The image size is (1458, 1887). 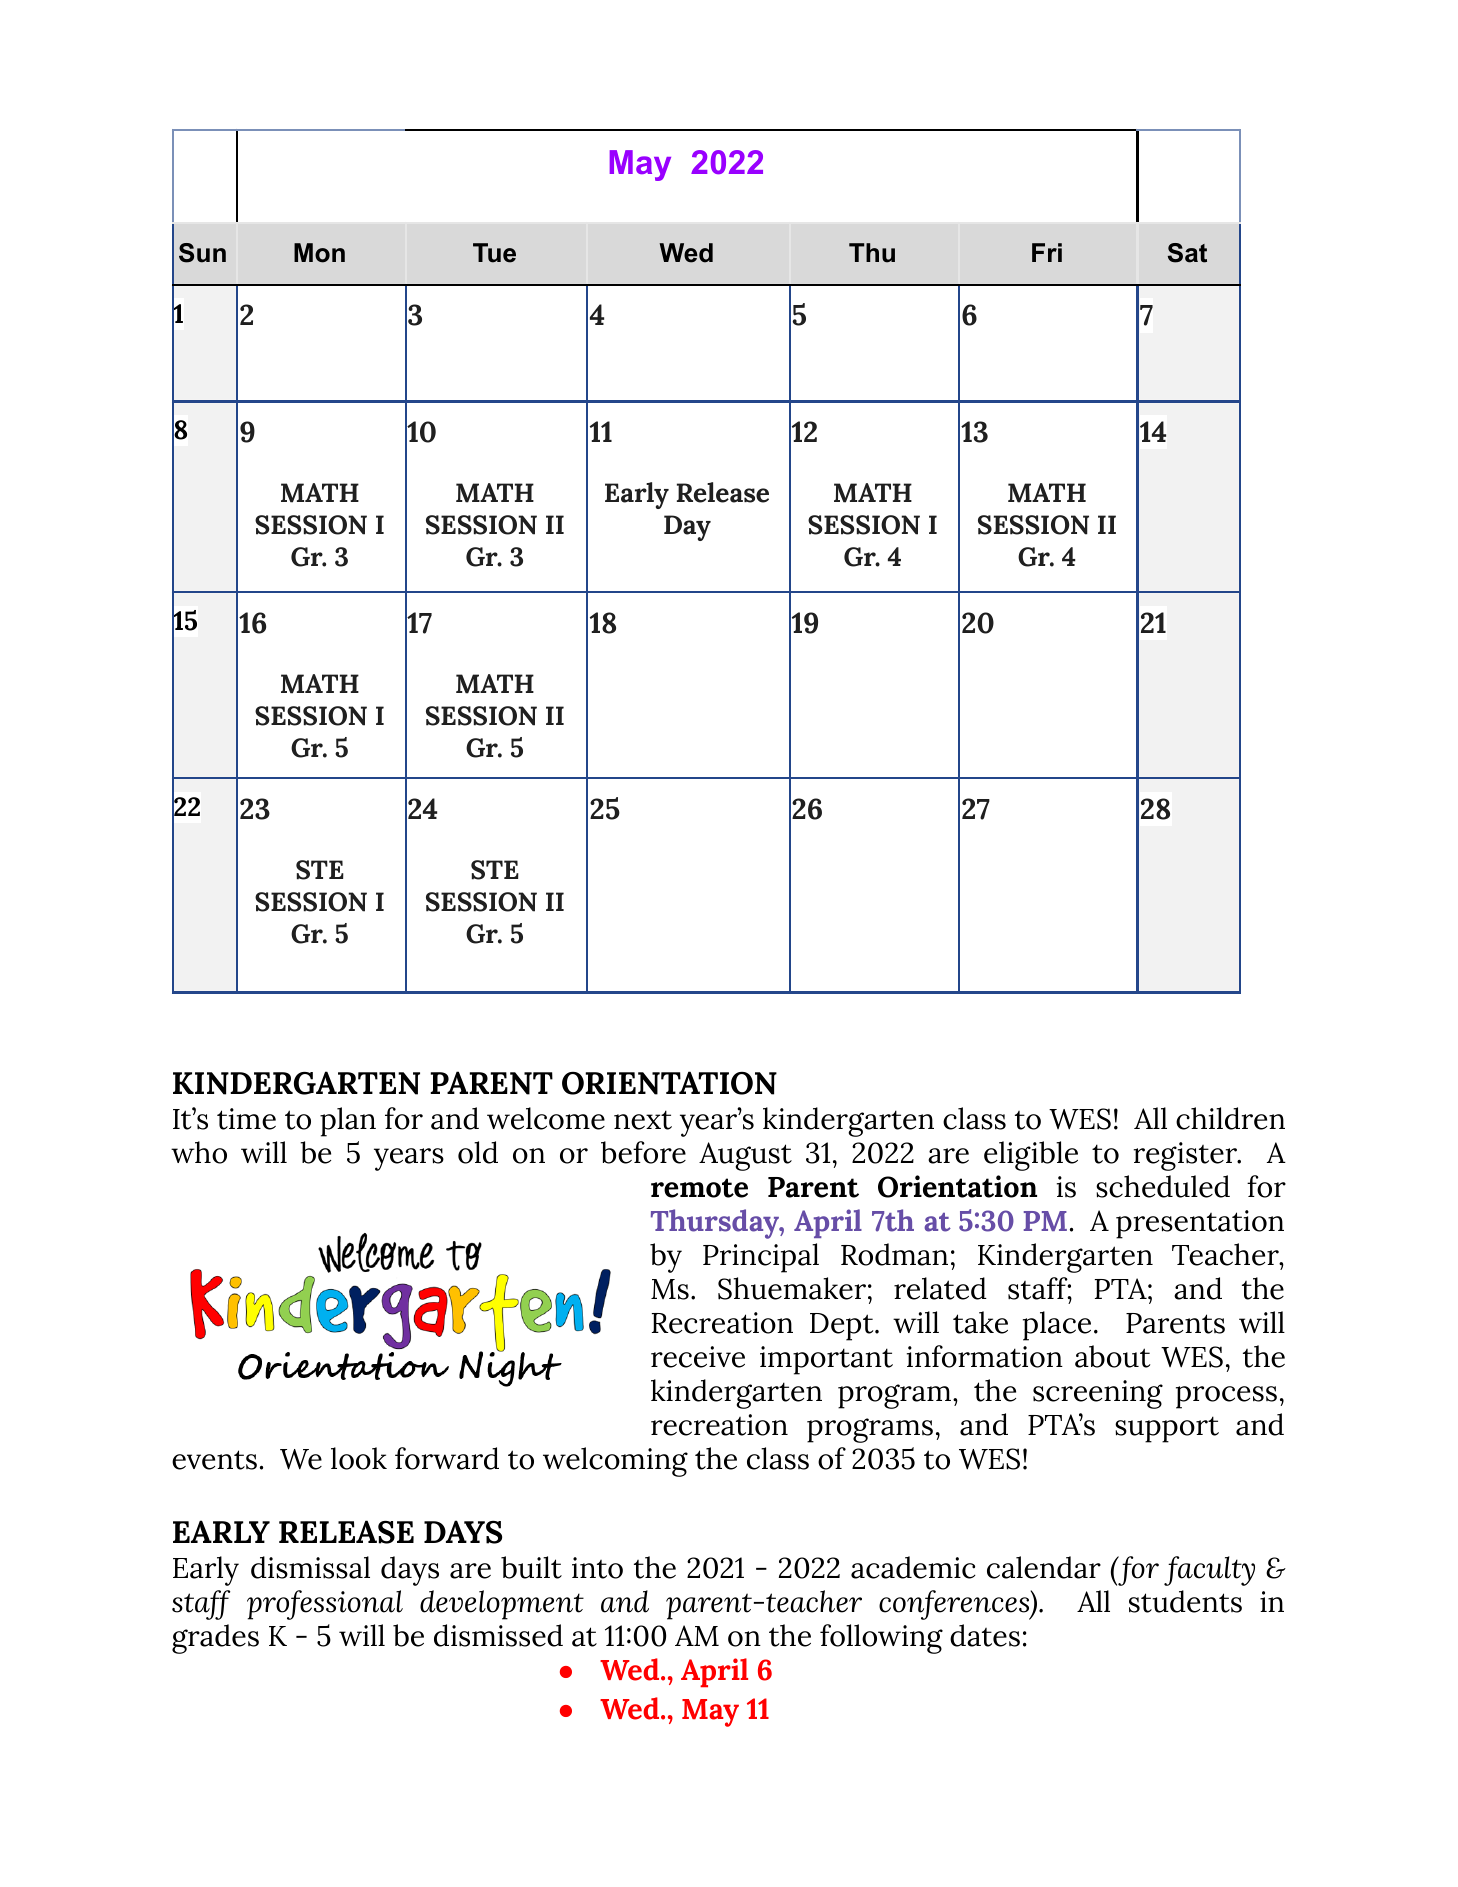 I want to click on Mon, so click(x=319, y=253).
